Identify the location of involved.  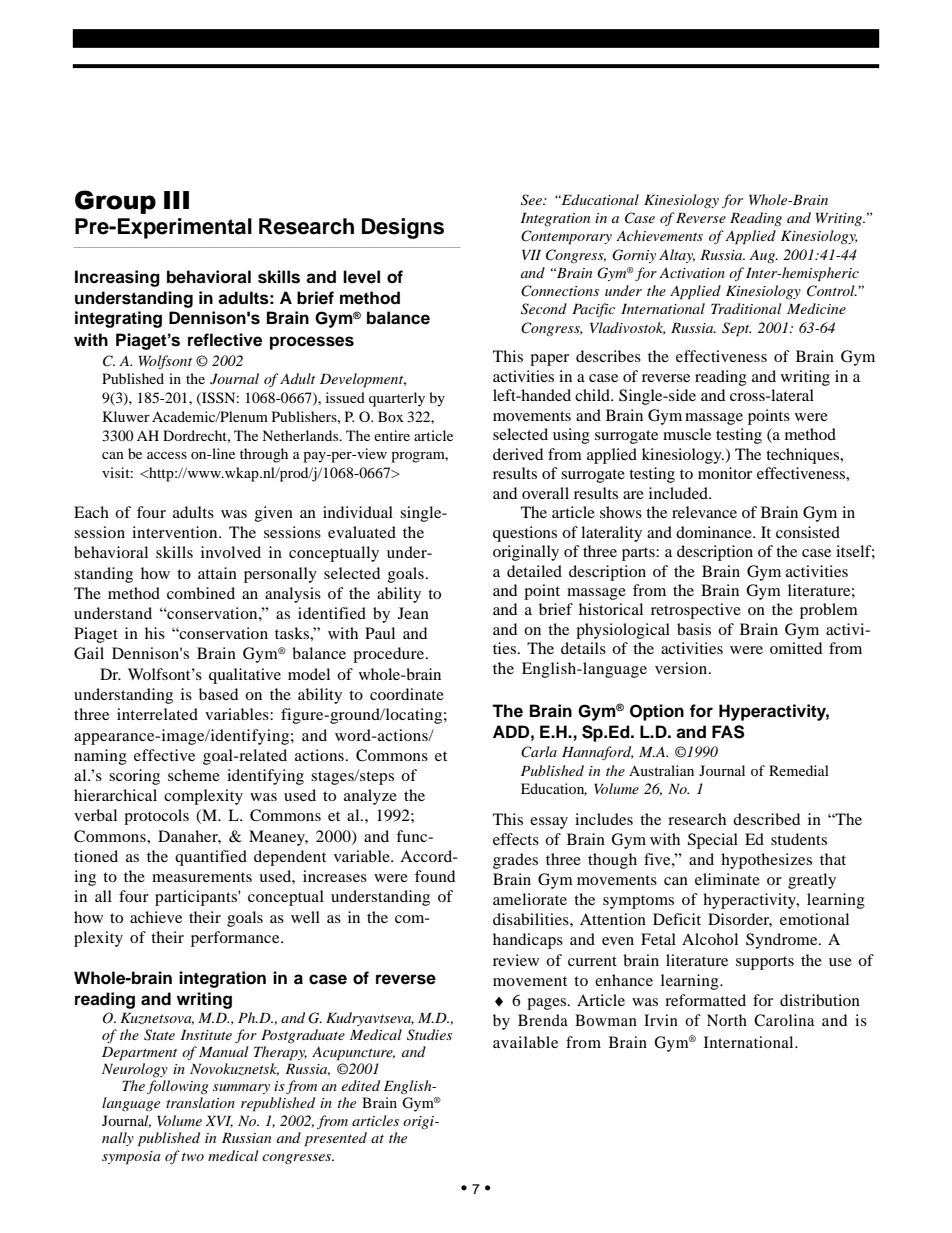
(231, 552).
